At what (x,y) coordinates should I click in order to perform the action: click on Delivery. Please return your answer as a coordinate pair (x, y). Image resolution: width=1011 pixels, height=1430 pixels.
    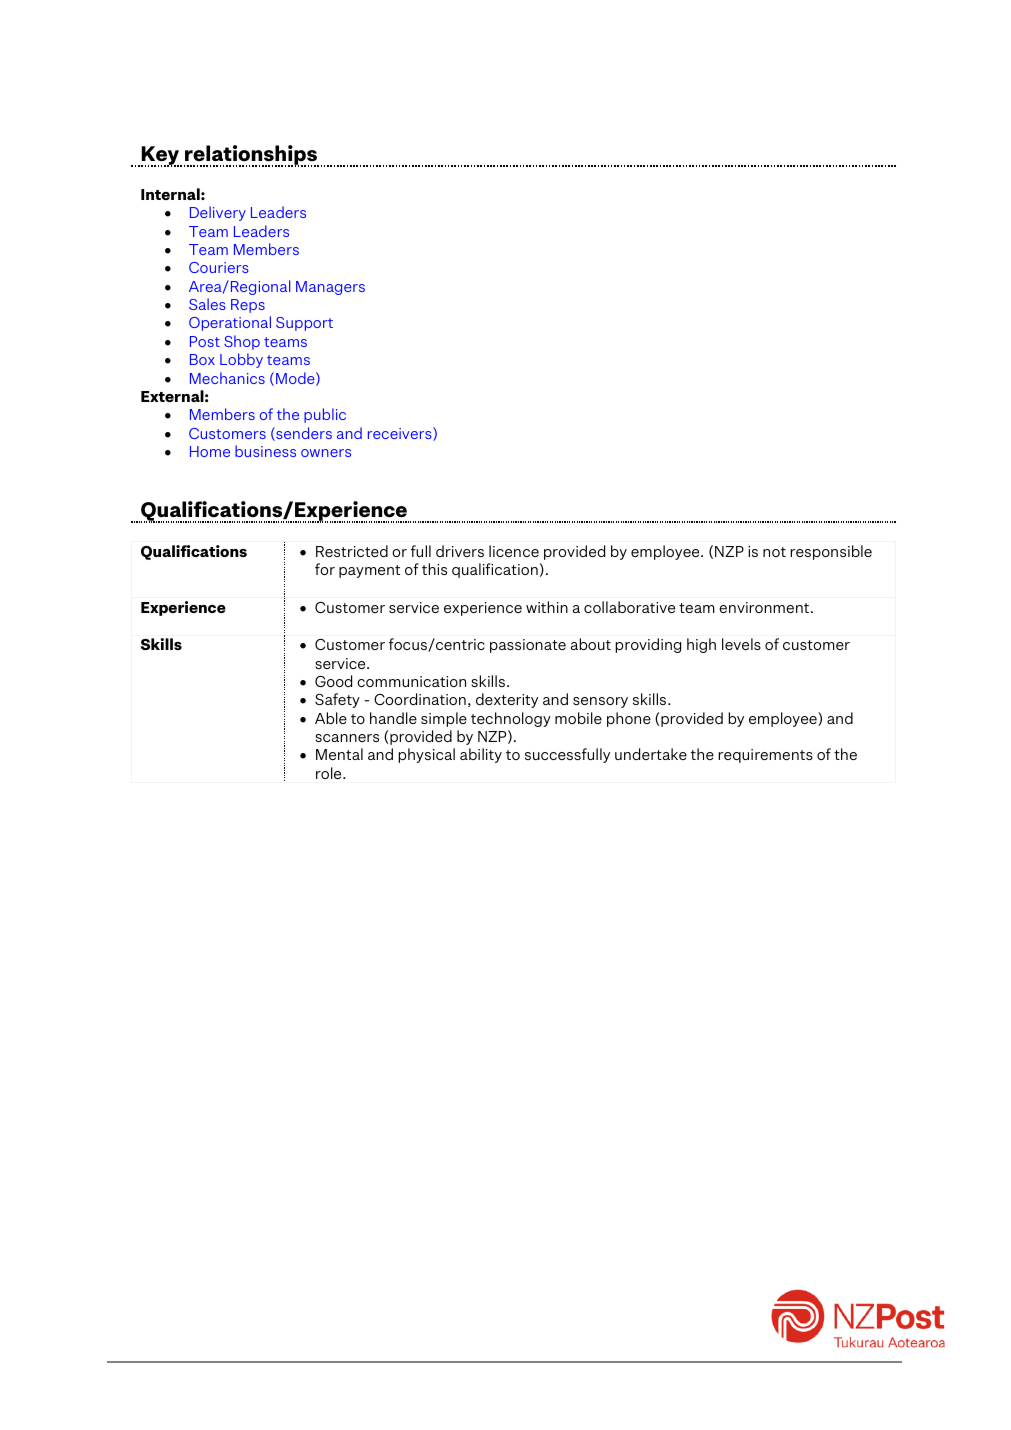
    Looking at the image, I should click on (218, 213).
